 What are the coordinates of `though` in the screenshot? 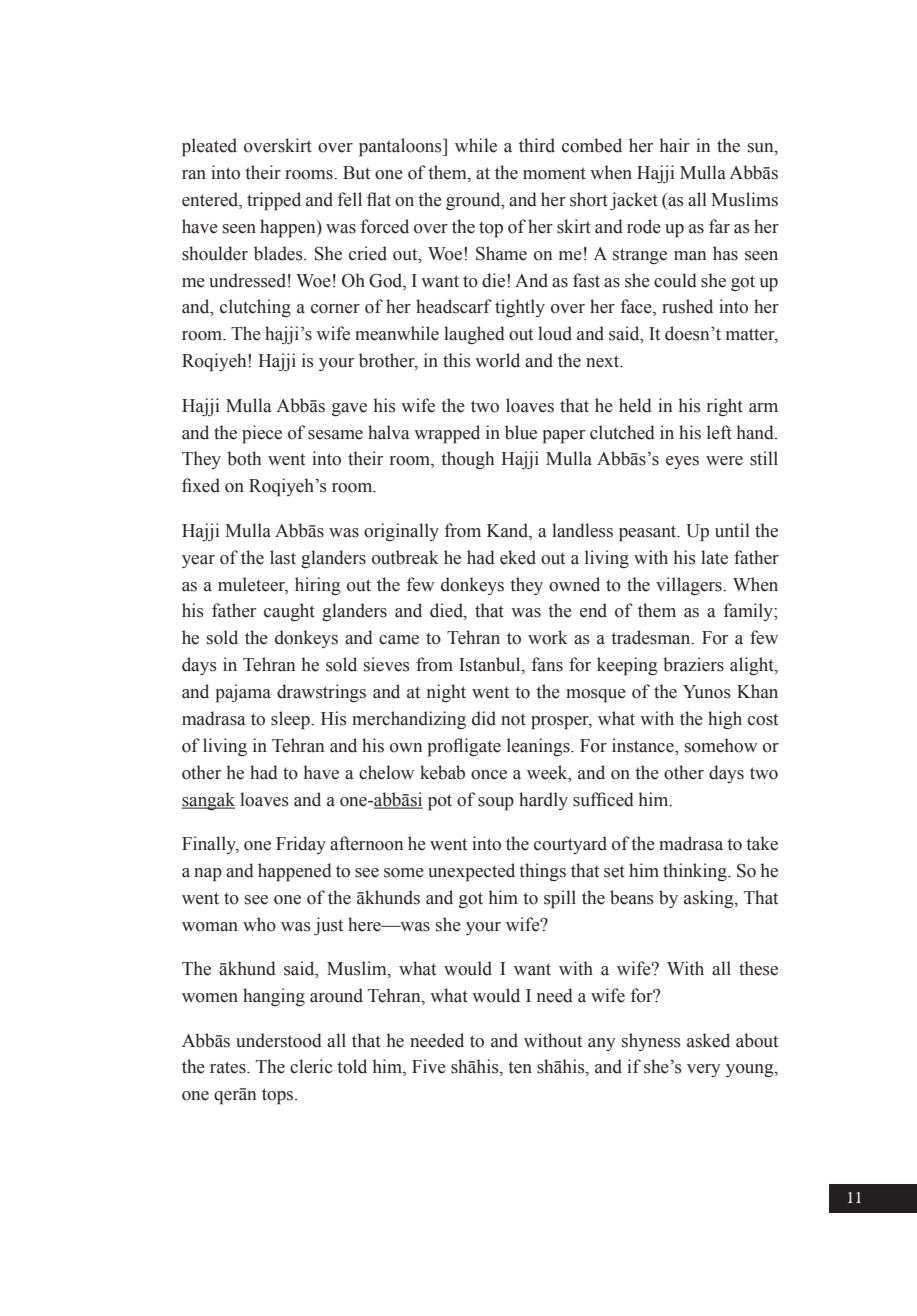 It's located at (467, 460).
